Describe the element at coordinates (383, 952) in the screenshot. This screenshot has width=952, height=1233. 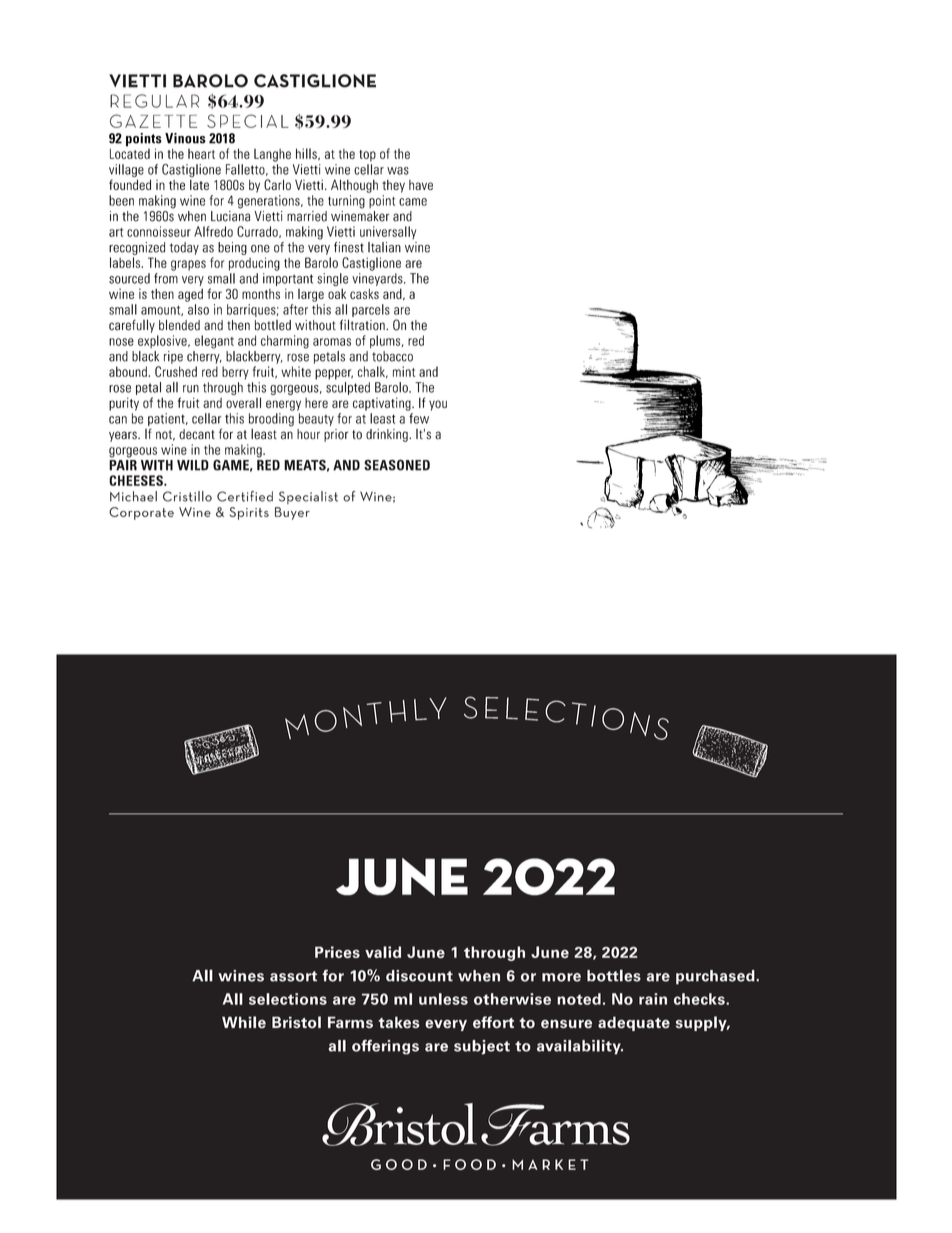
I see `valid` at that location.
